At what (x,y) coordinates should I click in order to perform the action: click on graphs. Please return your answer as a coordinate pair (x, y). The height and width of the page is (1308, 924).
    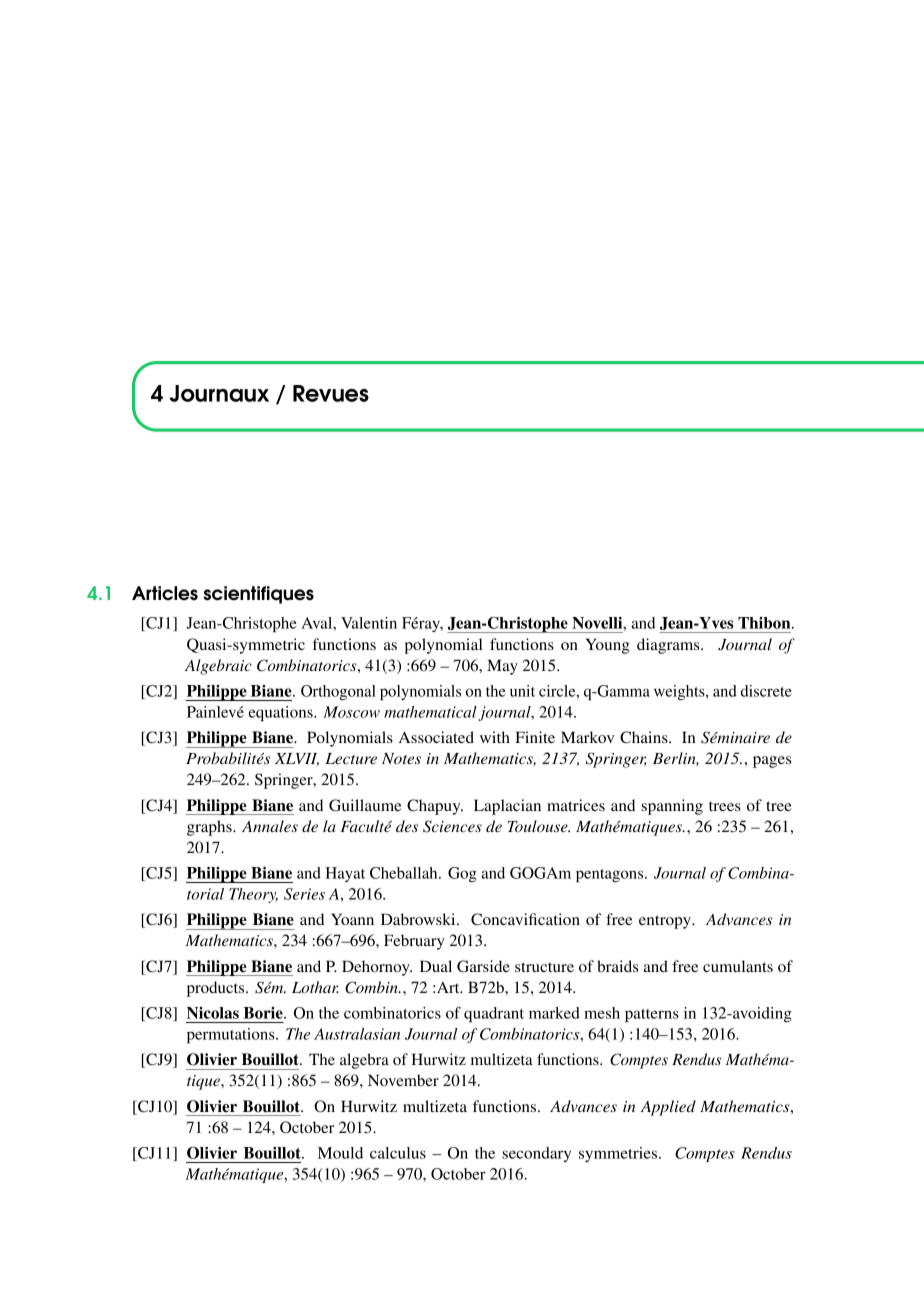
    Looking at the image, I should click on (210, 828).
